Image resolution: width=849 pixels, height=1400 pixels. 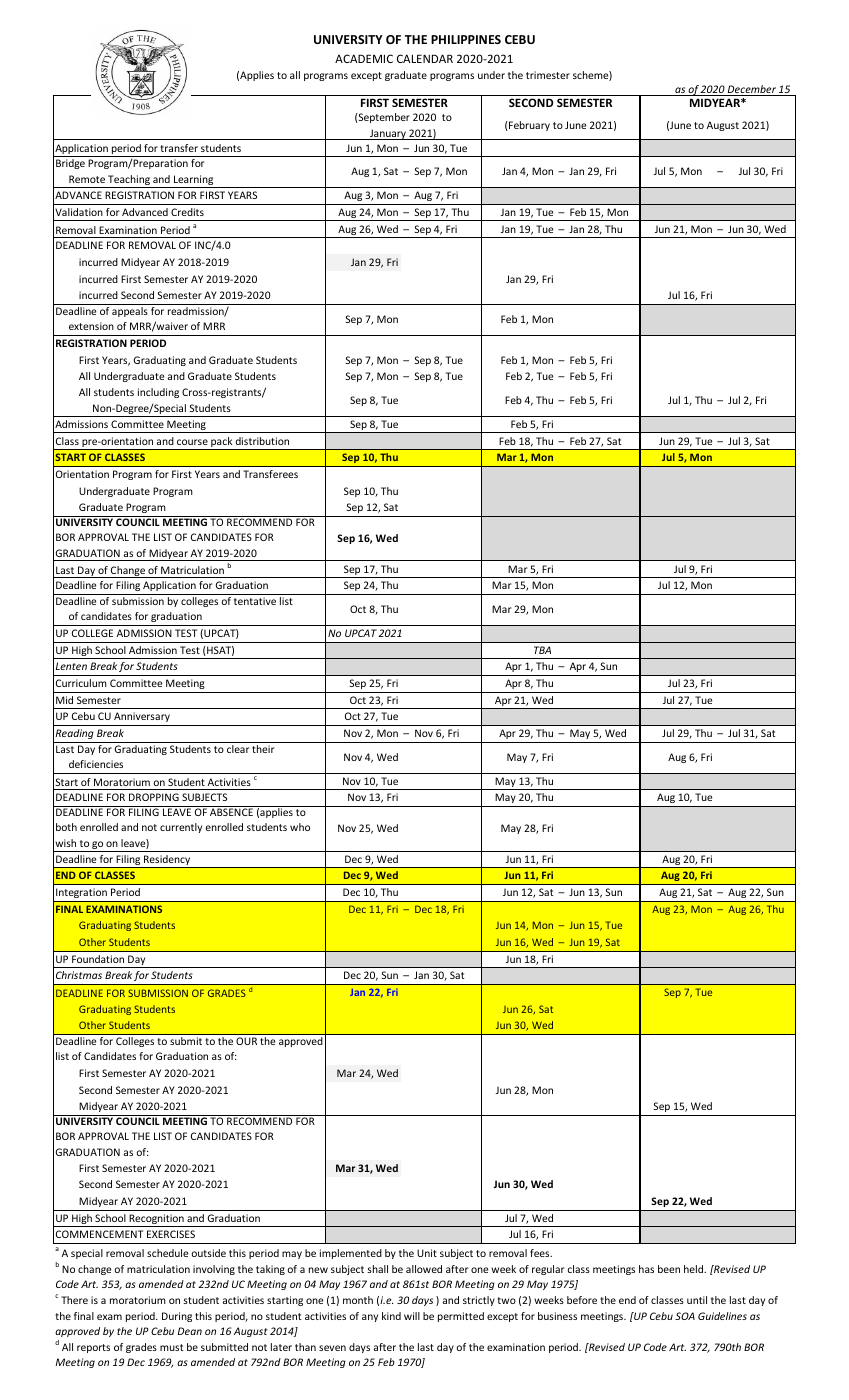 What do you see at coordinates (177, 1317) in the image?
I see `During` at bounding box center [177, 1317].
